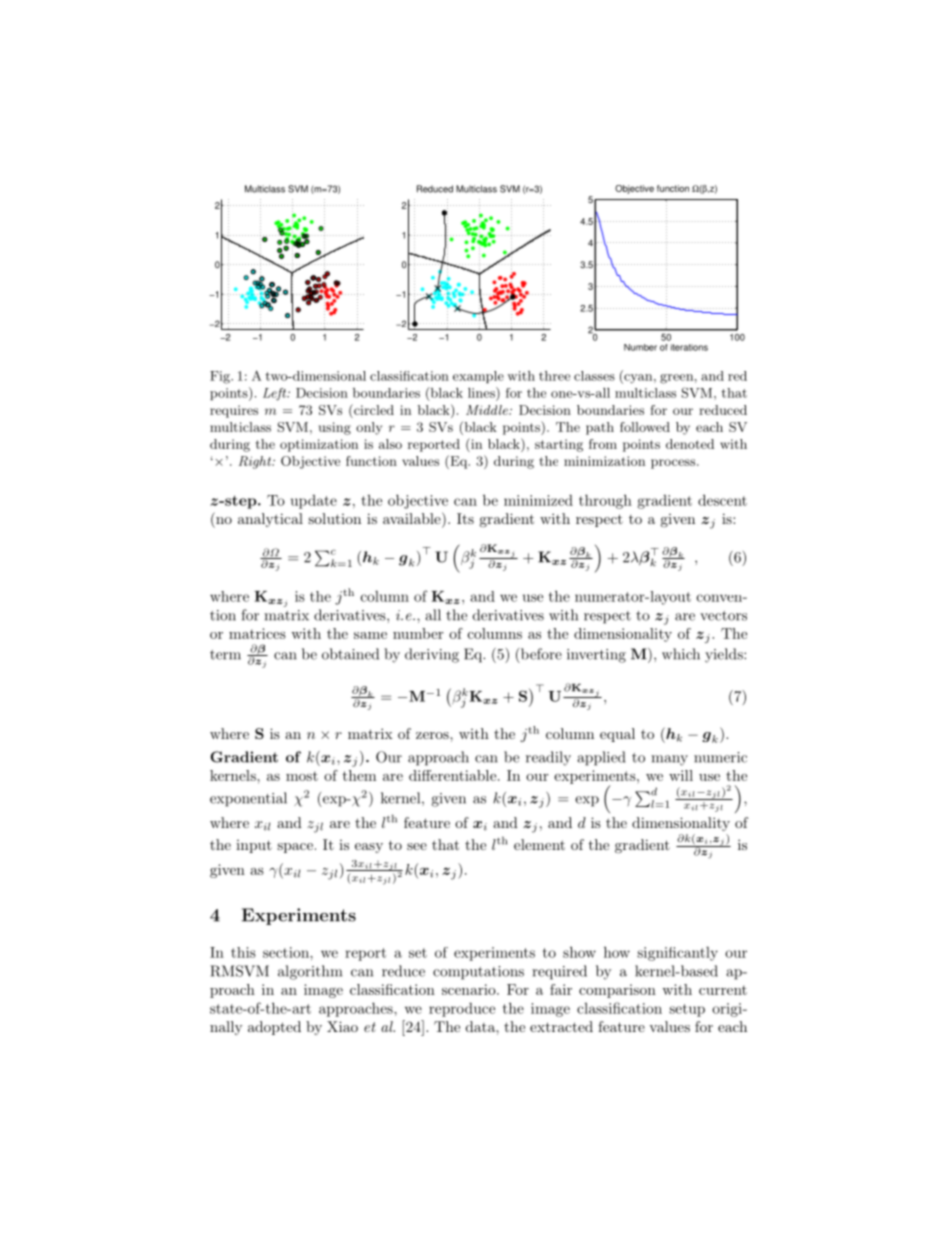 This screenshot has width=952, height=1233. What do you see at coordinates (234, 411) in the screenshot?
I see `requires` at bounding box center [234, 411].
